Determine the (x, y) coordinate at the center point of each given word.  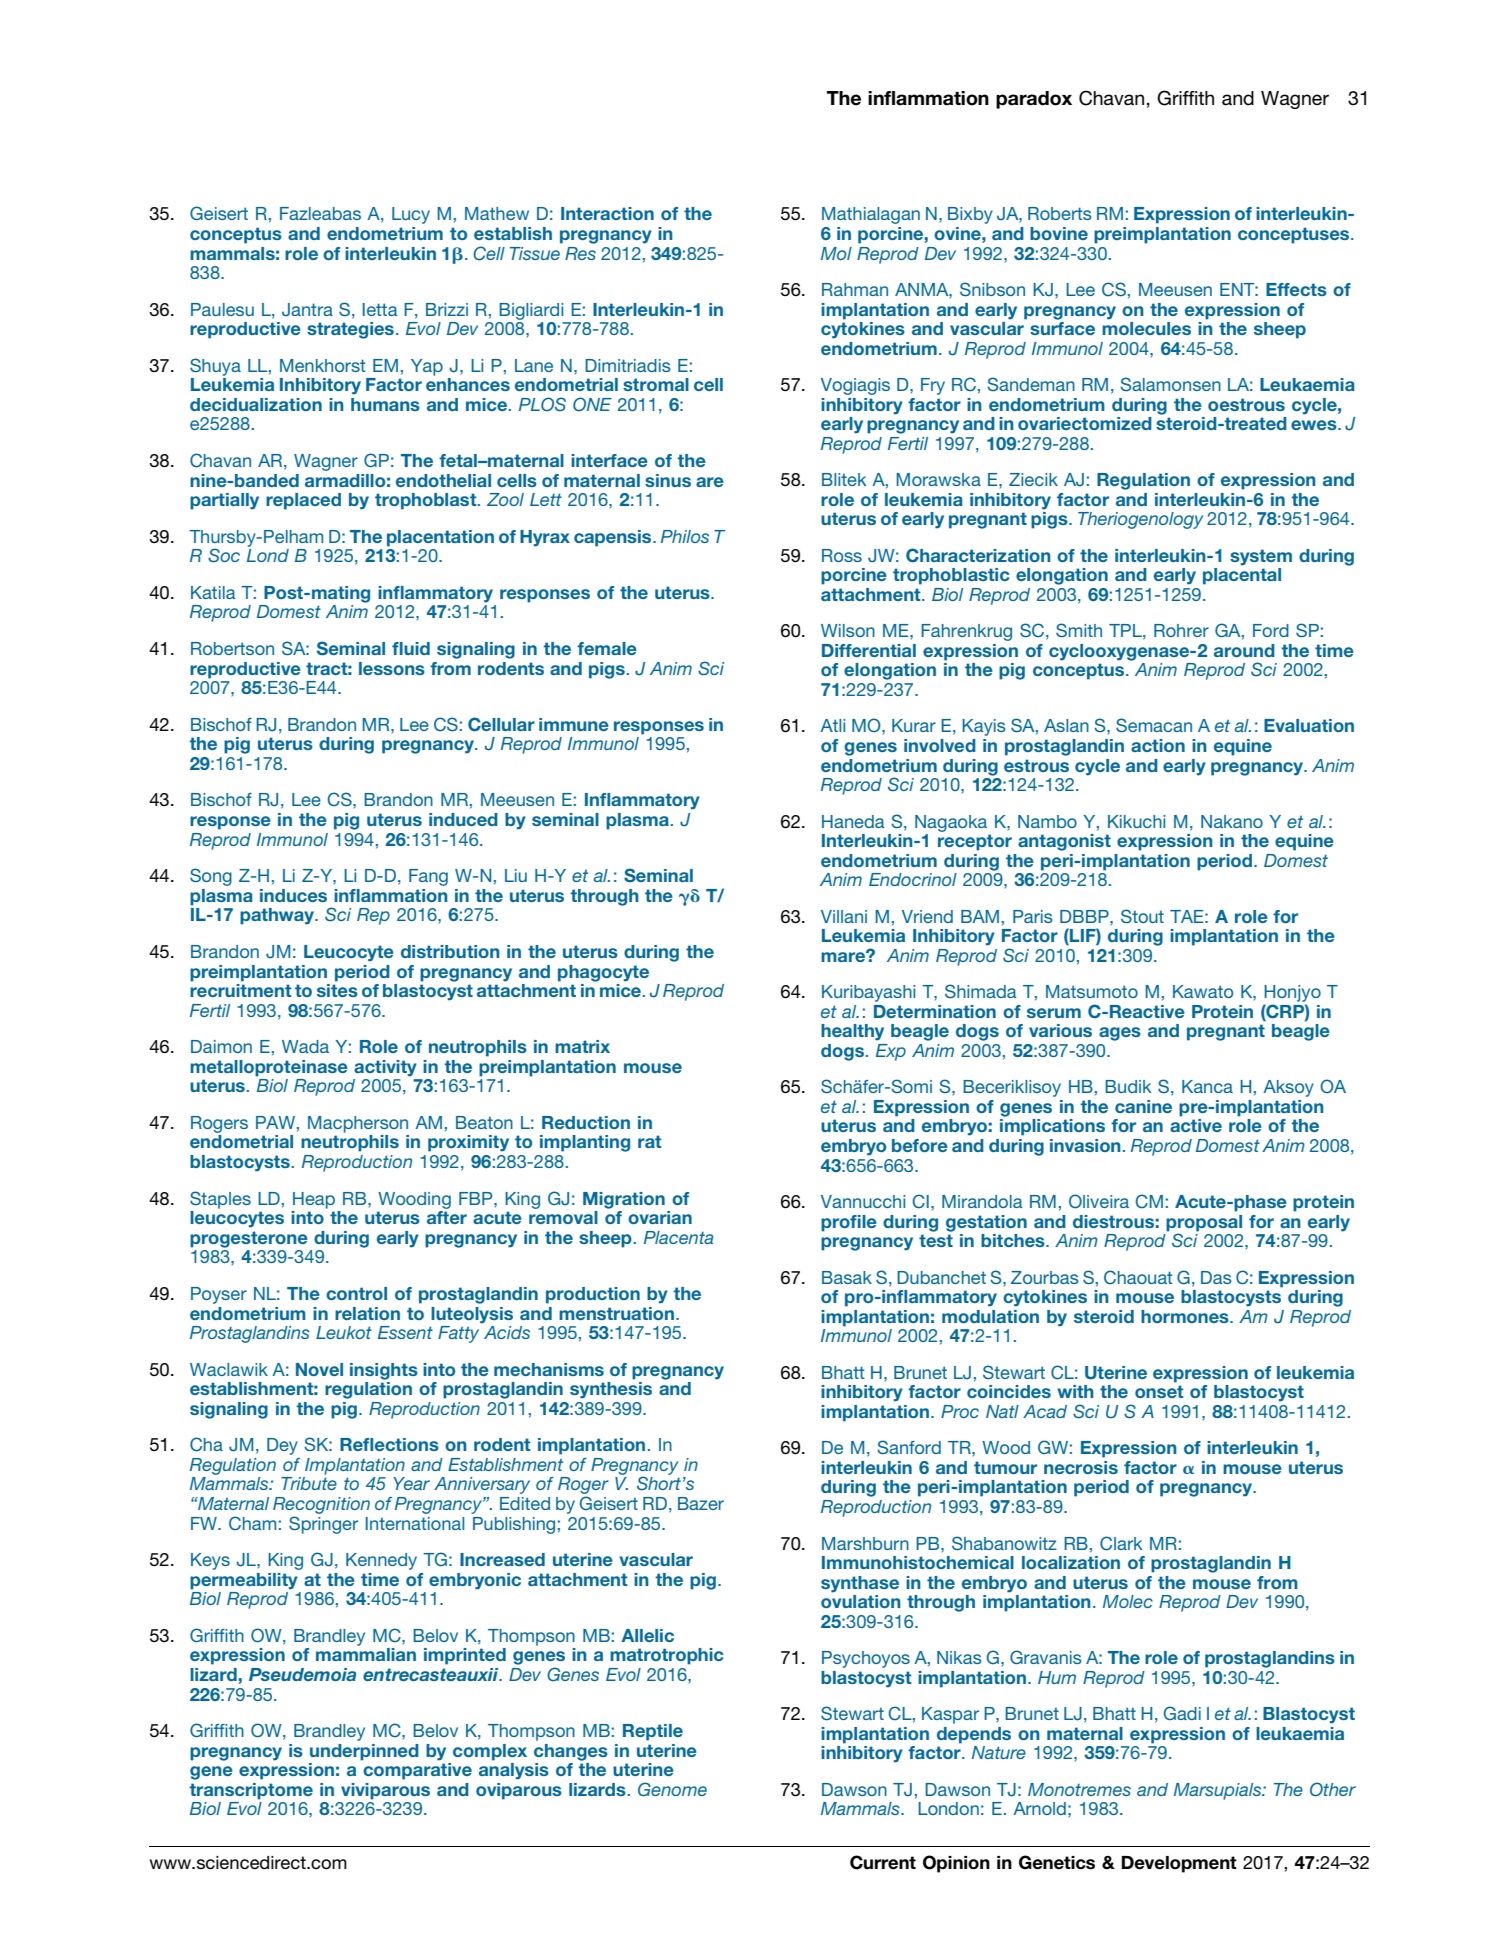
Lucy (411, 215)
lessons (392, 668)
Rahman (855, 289)
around (1244, 650)
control (356, 1293)
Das (1216, 1277)
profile (849, 1223)
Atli (832, 725)
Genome (672, 1789)
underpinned (364, 1752)
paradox (1034, 100)
